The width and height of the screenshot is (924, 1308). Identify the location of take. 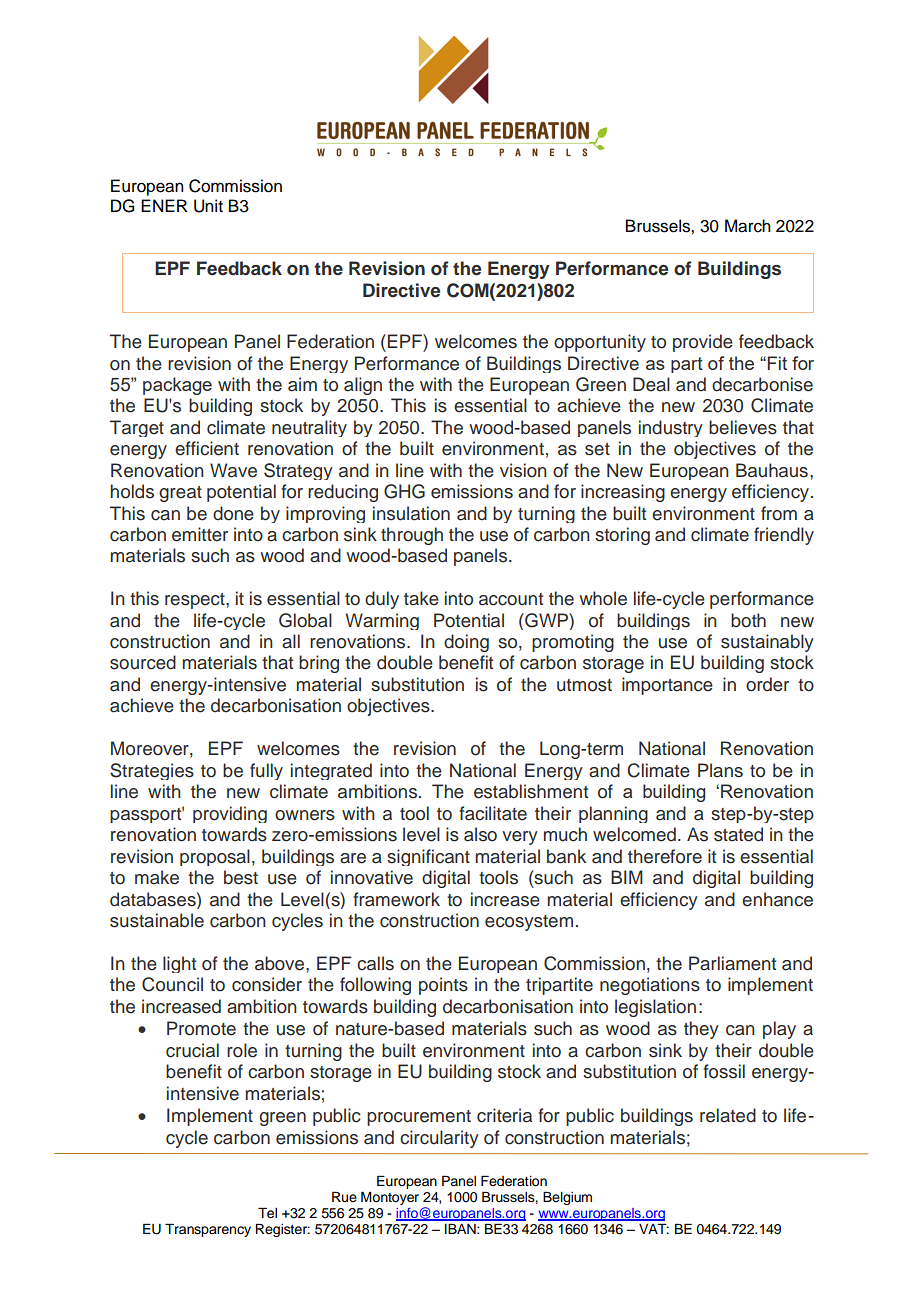
(421, 598).
